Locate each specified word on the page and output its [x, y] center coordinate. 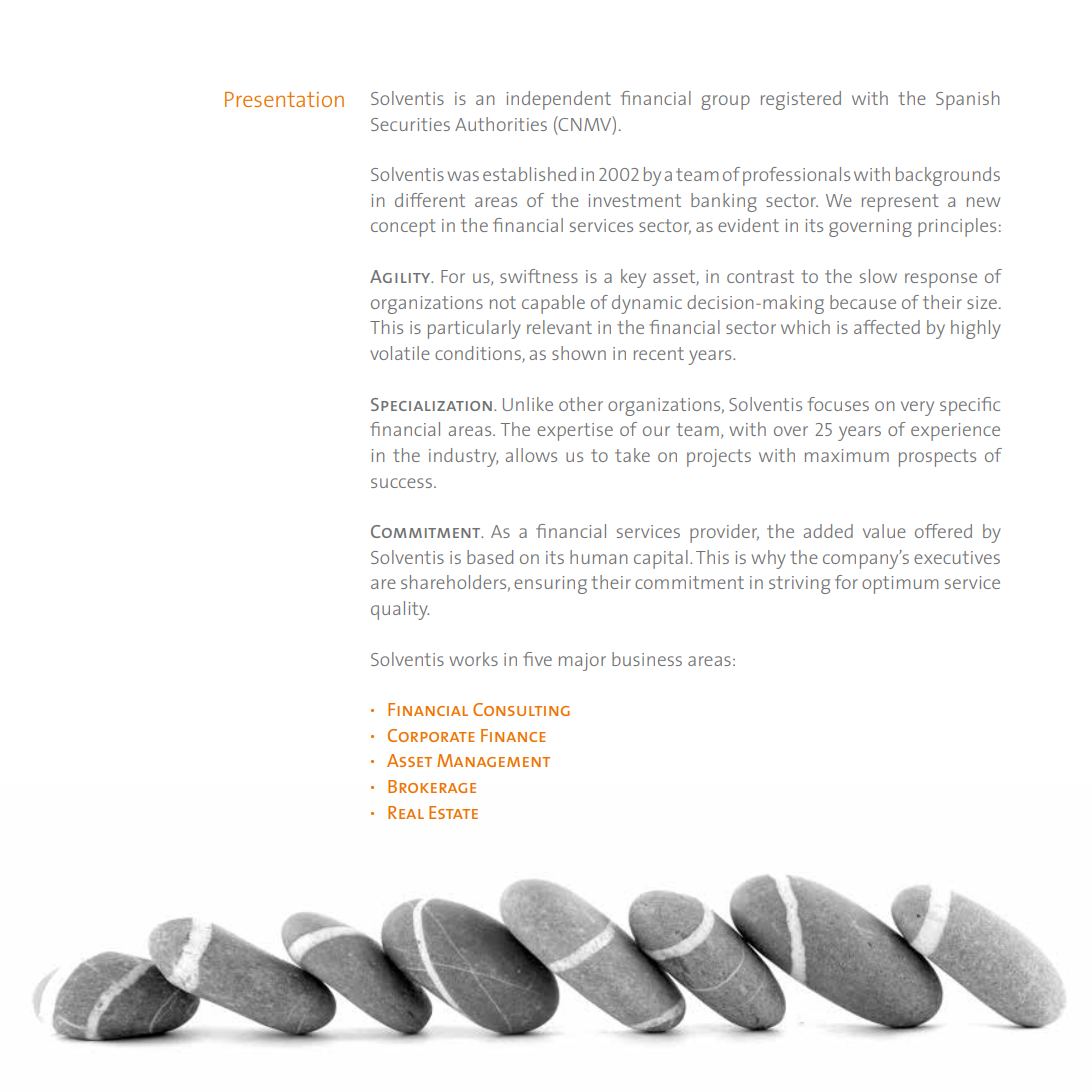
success [401, 483]
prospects [937, 458]
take [632, 455]
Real [406, 812]
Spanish [968, 100]
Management [493, 760]
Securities [410, 124]
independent [558, 100]
